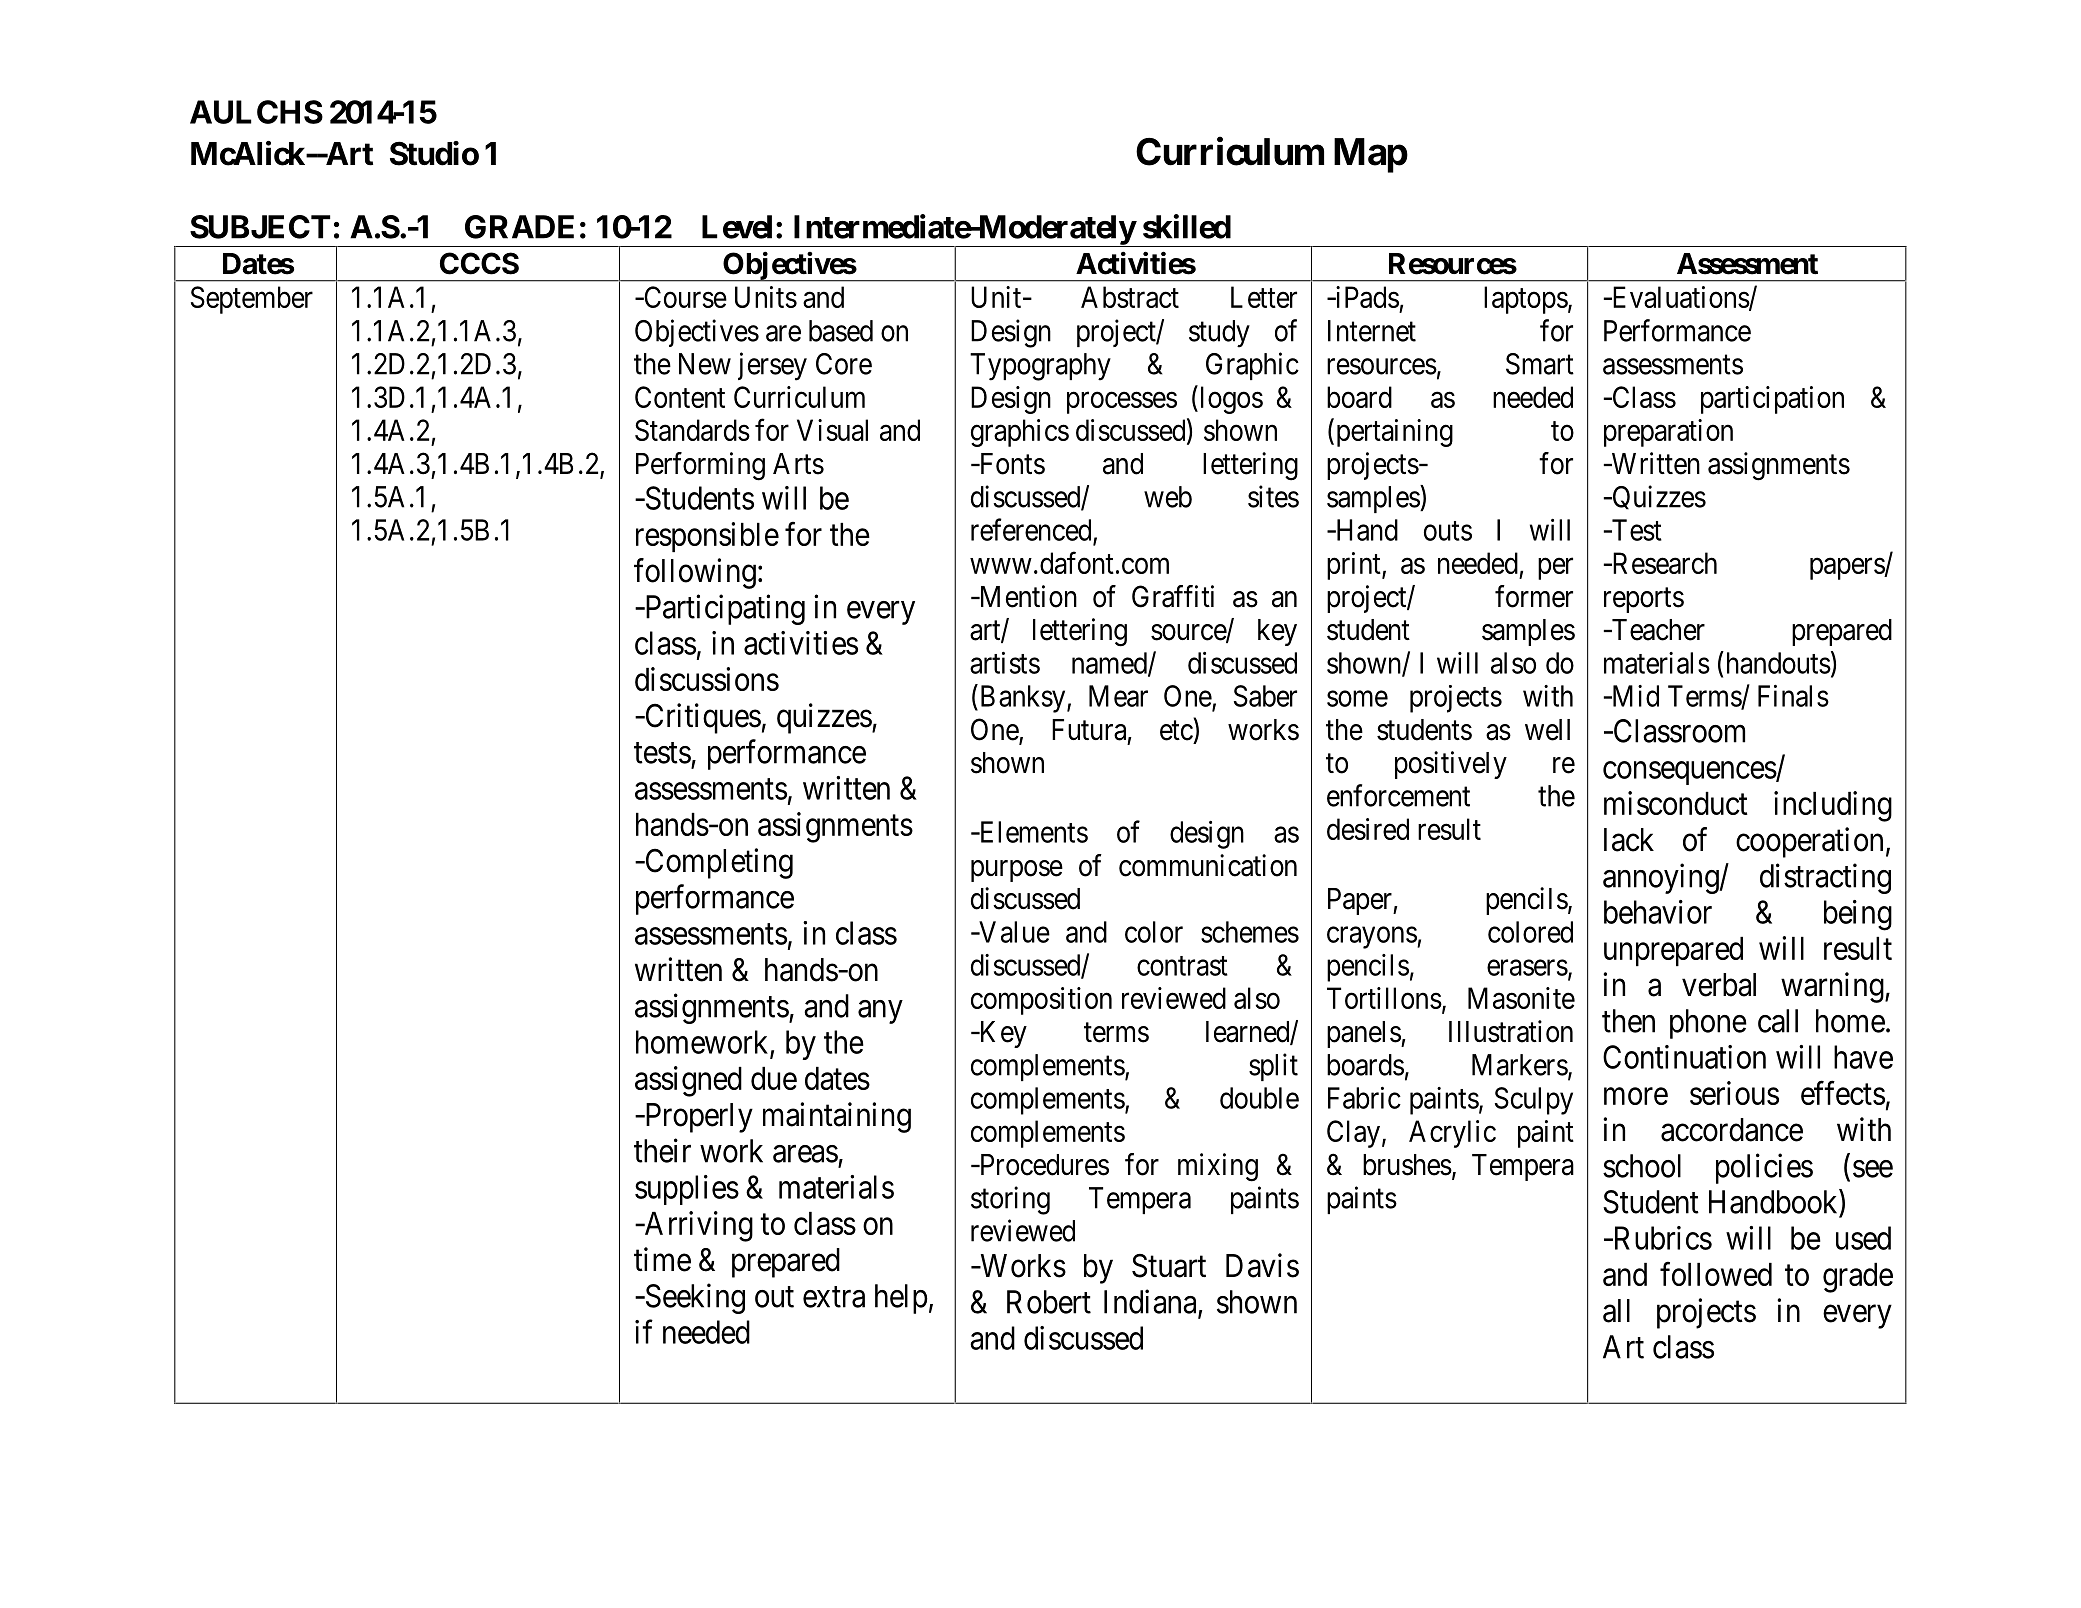 The height and width of the screenshot is (1608, 2081). Describe the element at coordinates (260, 227) in the screenshot. I see `SUBJECT` at that location.
